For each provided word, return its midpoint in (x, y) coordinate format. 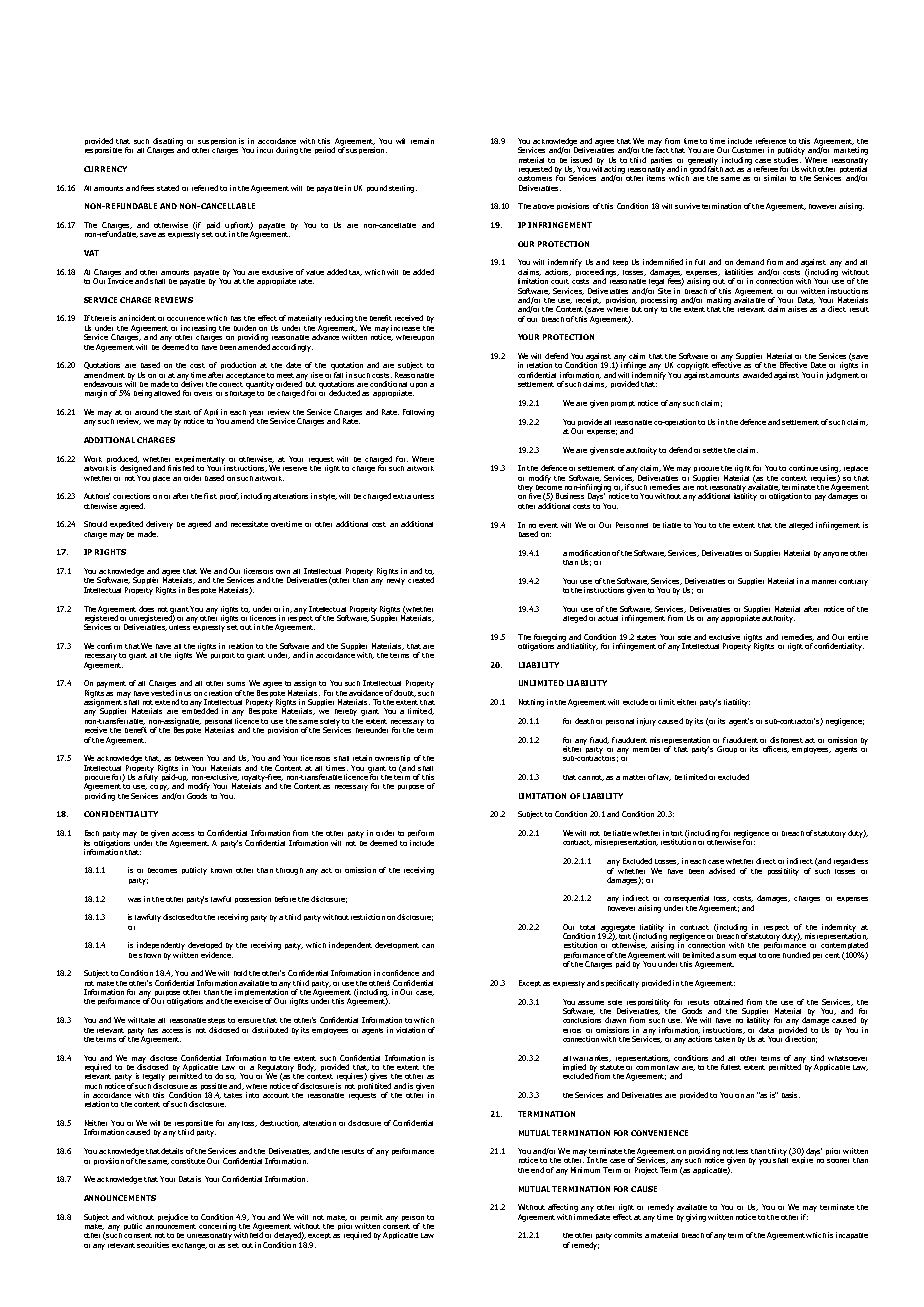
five (535, 495)
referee (766, 169)
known (221, 870)
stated (168, 188)
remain (422, 141)
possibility (783, 872)
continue (803, 468)
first (210, 496)
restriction (368, 917)
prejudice (173, 1218)
